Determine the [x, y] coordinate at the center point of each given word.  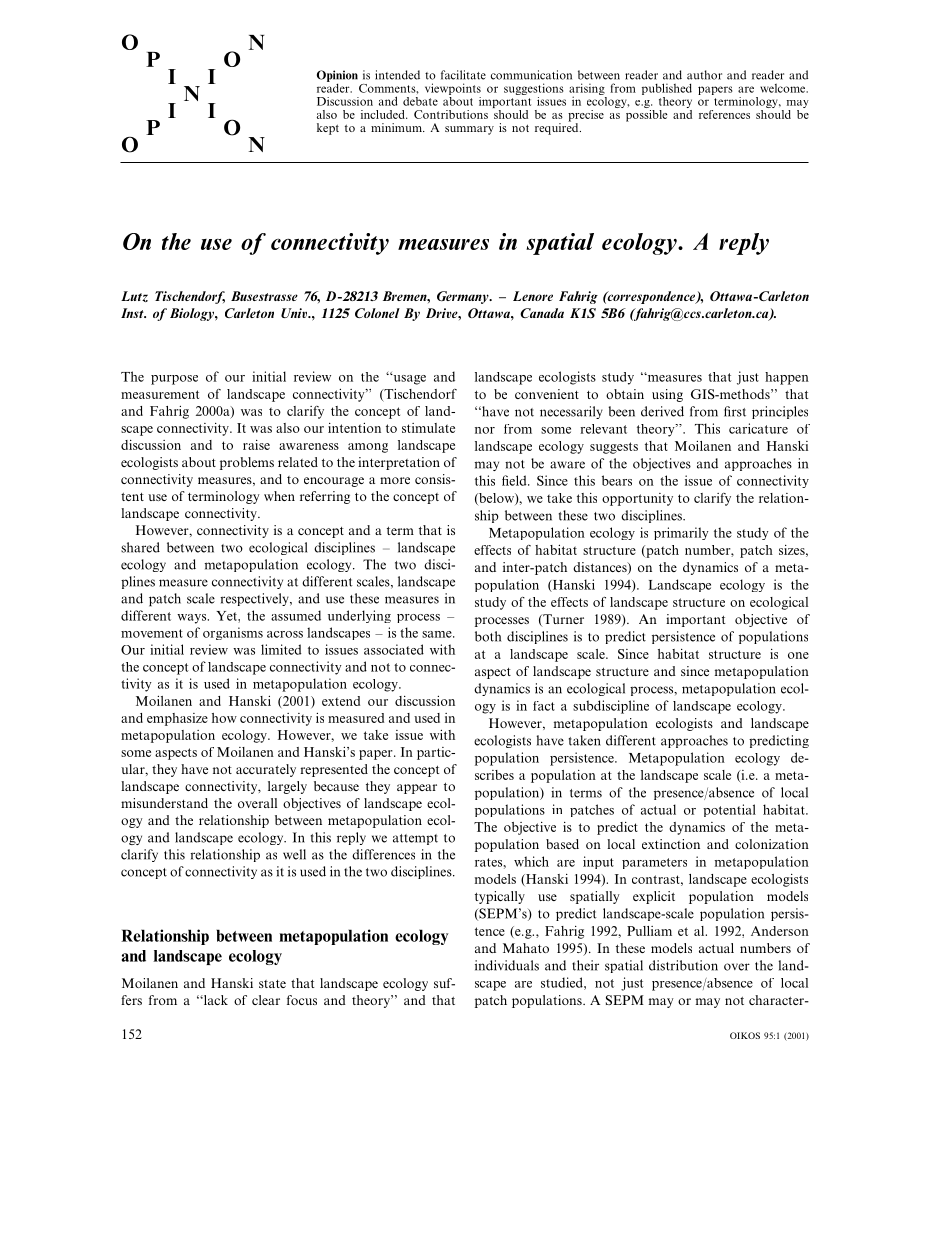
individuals [507, 965]
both [488, 636]
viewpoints [453, 90]
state [272, 984]
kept [328, 129]
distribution [683, 965]
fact [544, 706]
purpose [174, 380]
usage [408, 379]
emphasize [177, 719]
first [735, 411]
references [724, 114]
